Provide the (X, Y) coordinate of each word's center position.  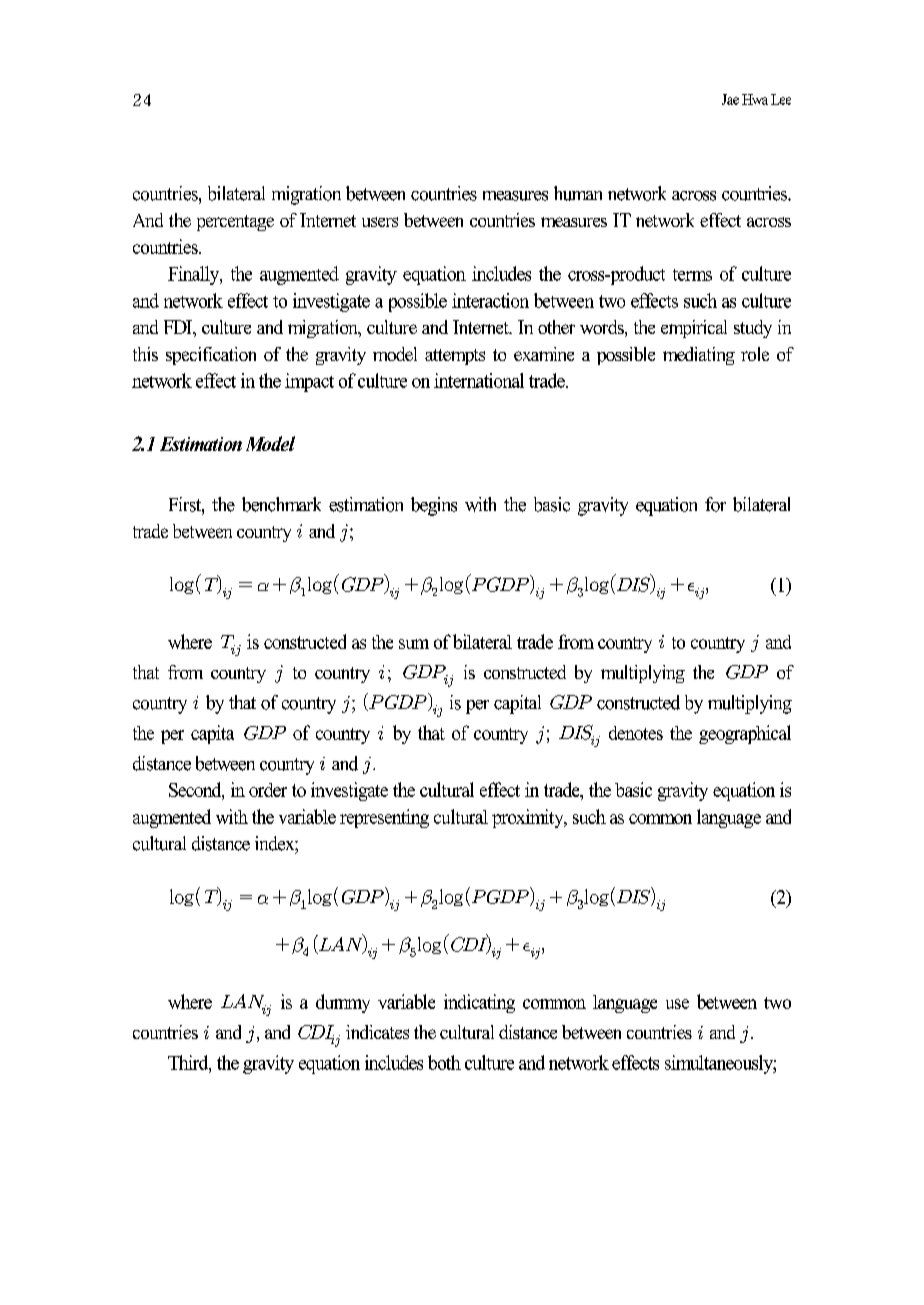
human (578, 193)
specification (211, 356)
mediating (699, 356)
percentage (235, 223)
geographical (745, 734)
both (444, 1062)
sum (414, 644)
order (268, 790)
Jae (730, 99)
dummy (343, 1003)
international (479, 380)
